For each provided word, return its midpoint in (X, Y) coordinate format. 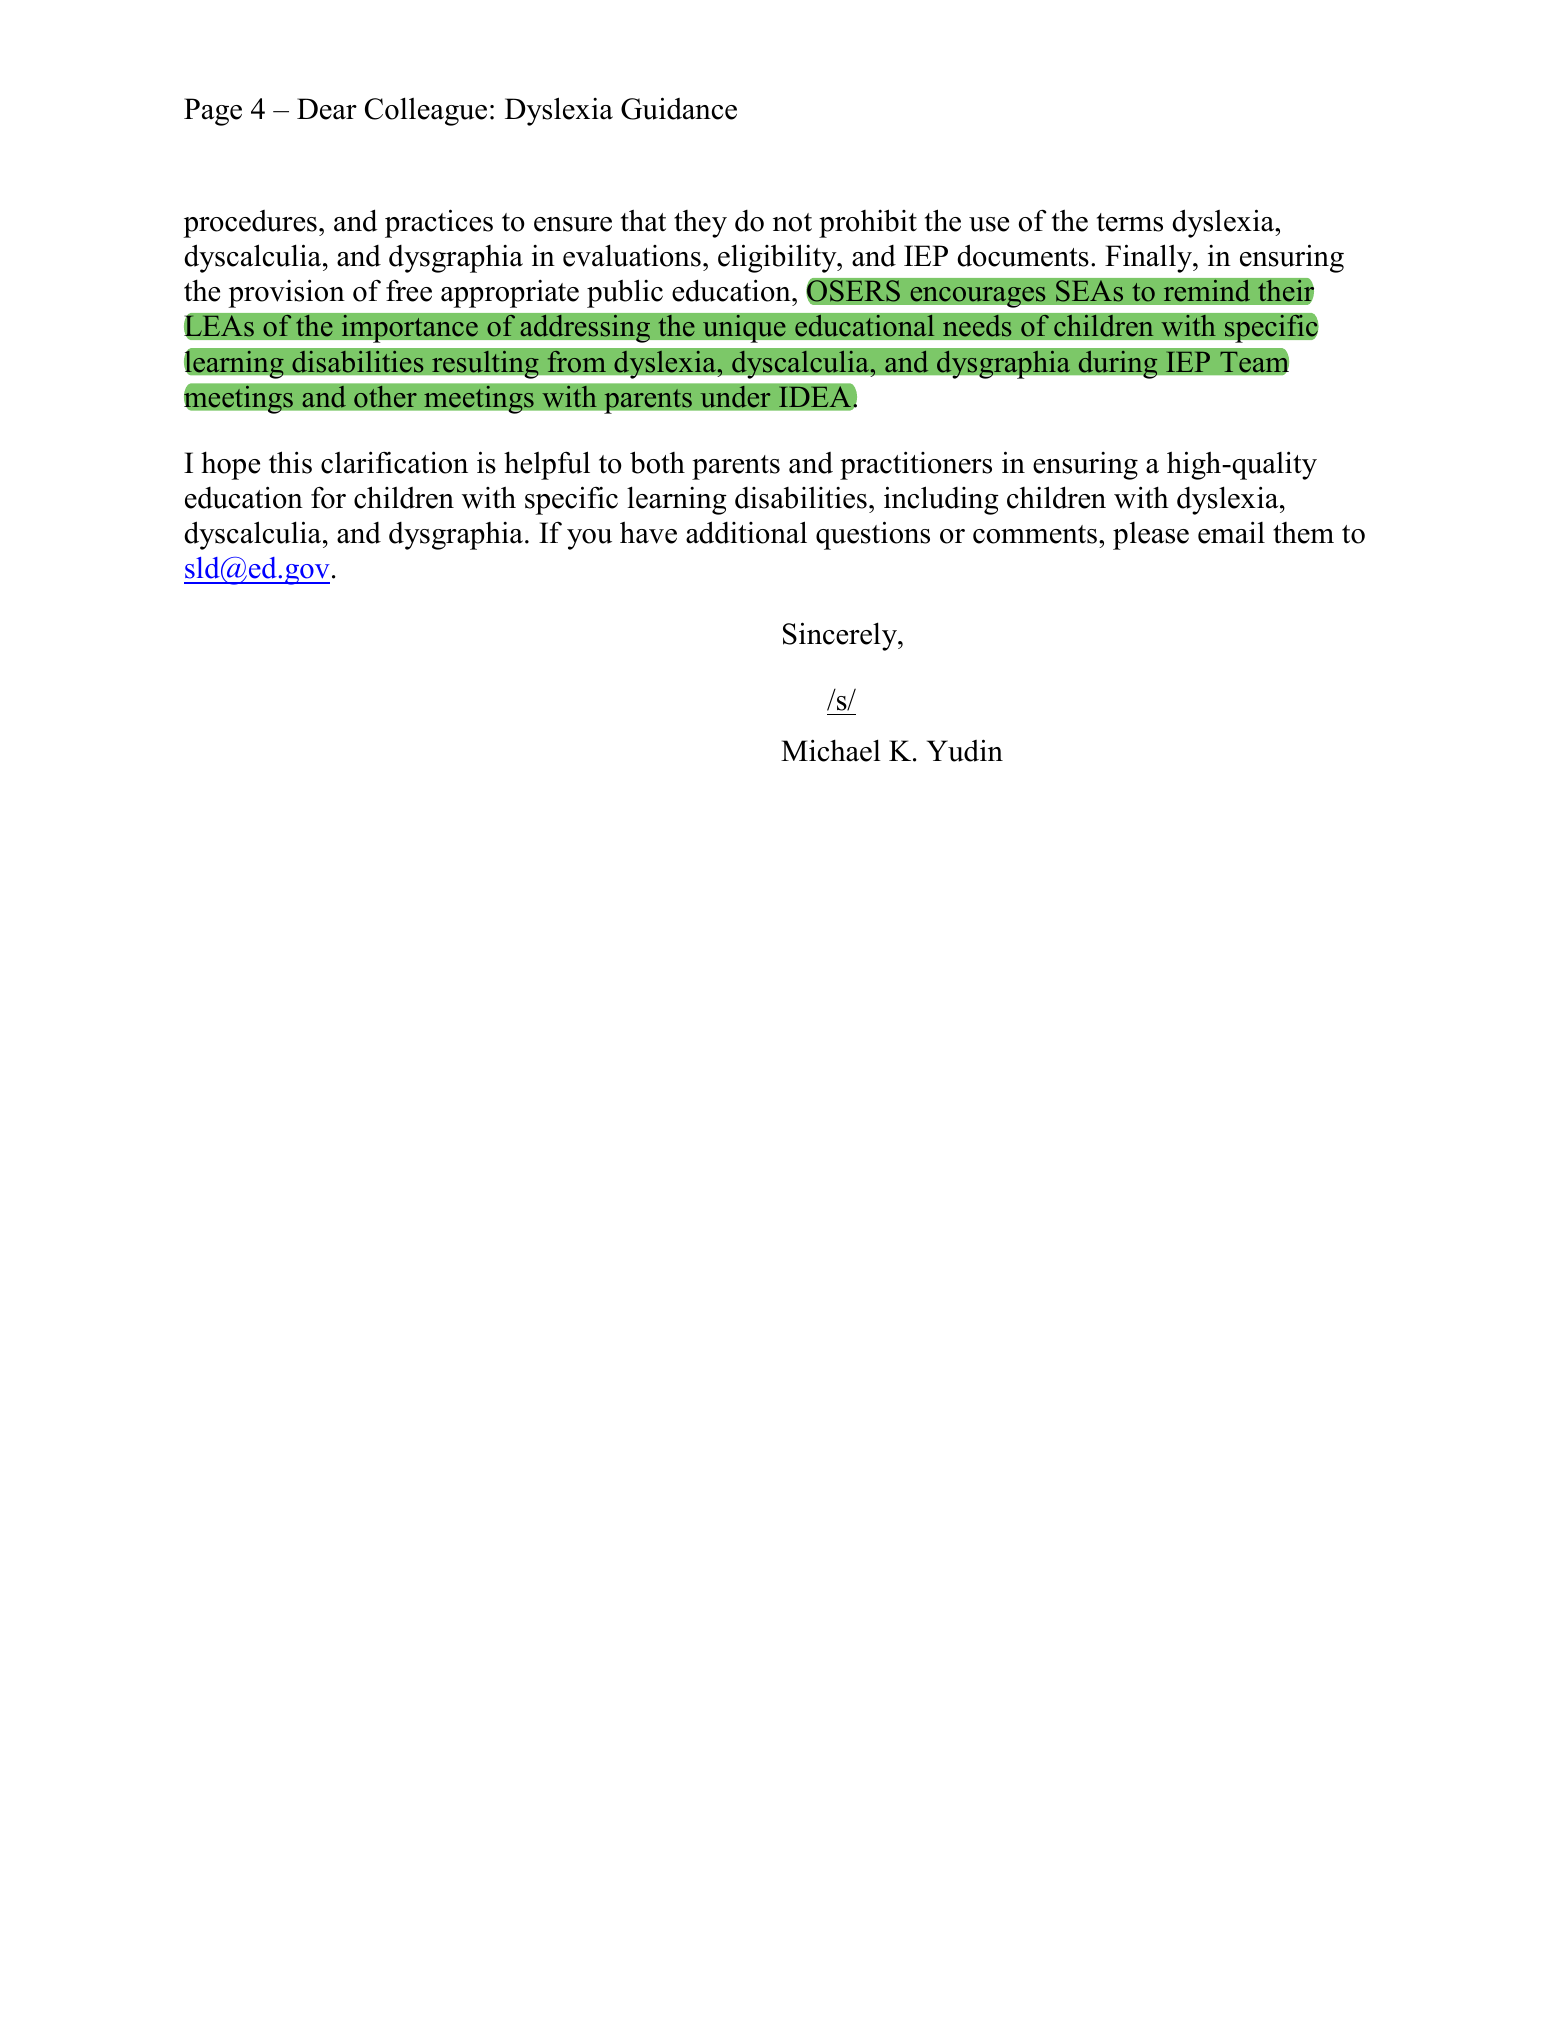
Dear (327, 109)
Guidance (679, 108)
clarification (394, 462)
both (657, 462)
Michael (831, 750)
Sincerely (841, 636)
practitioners (916, 465)
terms (1130, 222)
